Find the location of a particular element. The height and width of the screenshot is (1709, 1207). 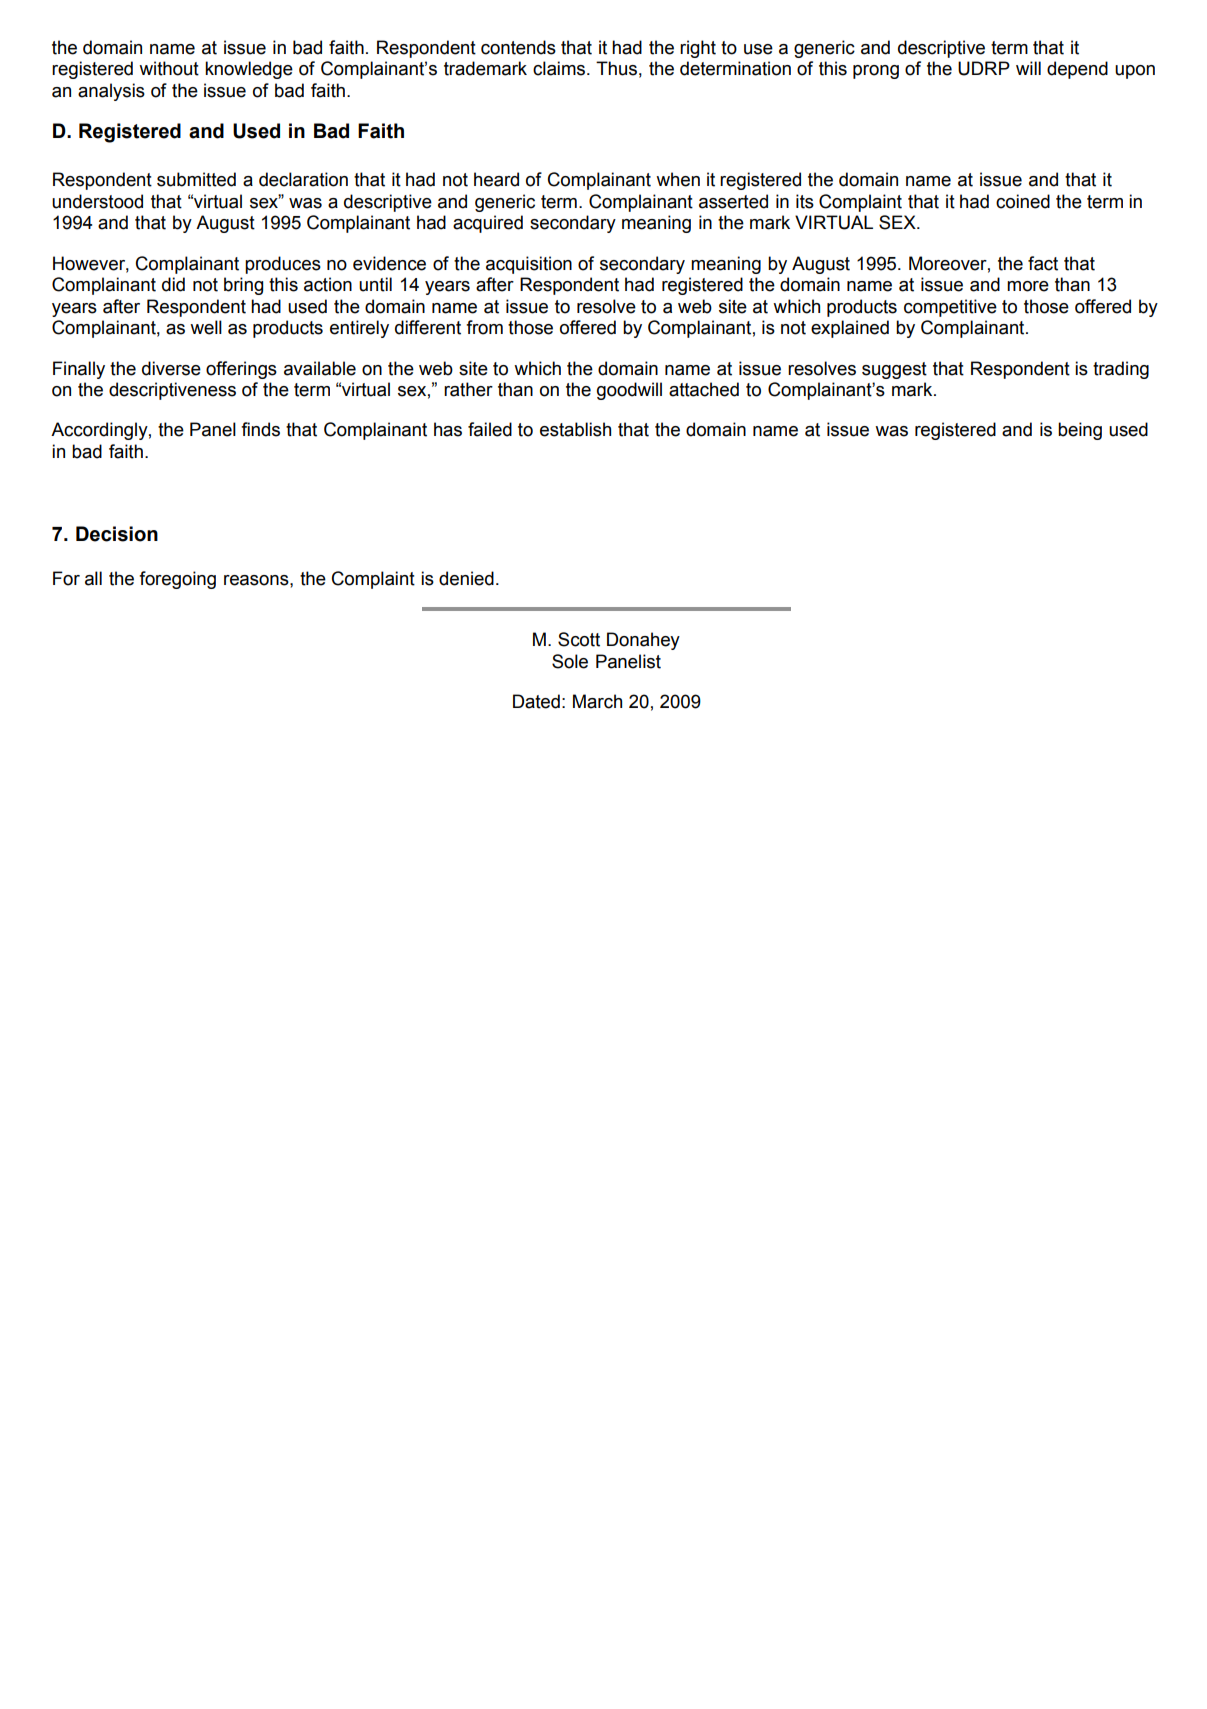

coined is located at coordinates (1023, 201).
